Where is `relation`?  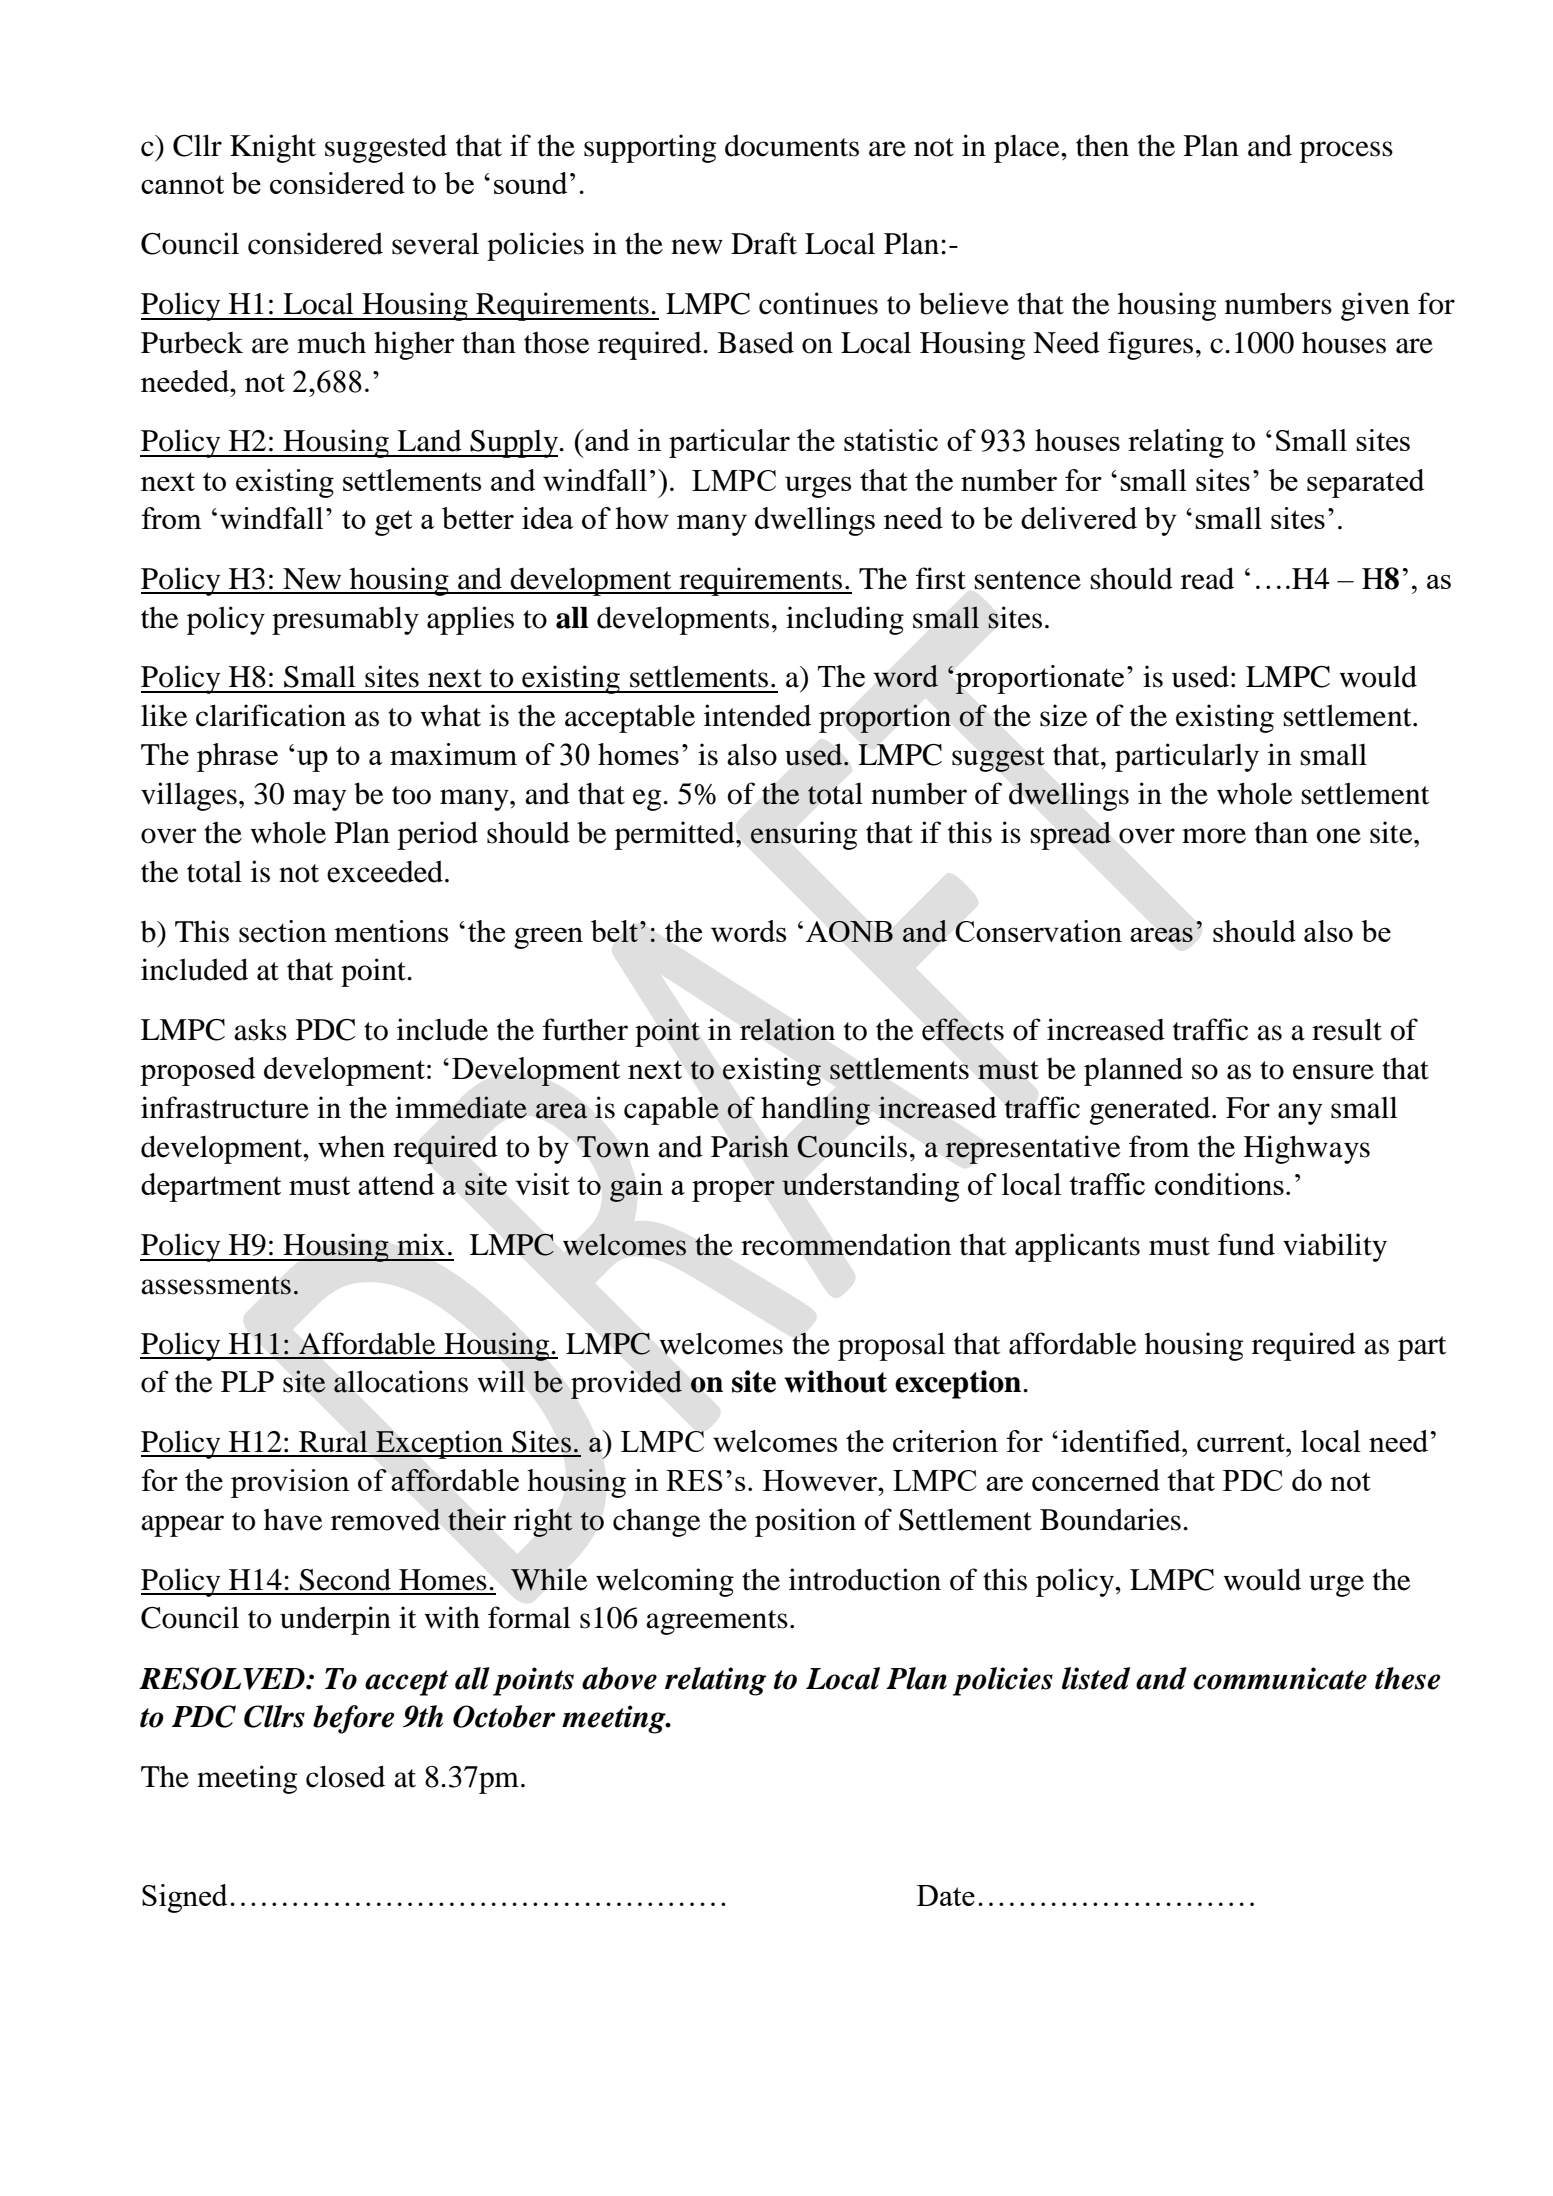 relation is located at coordinates (787, 1029).
